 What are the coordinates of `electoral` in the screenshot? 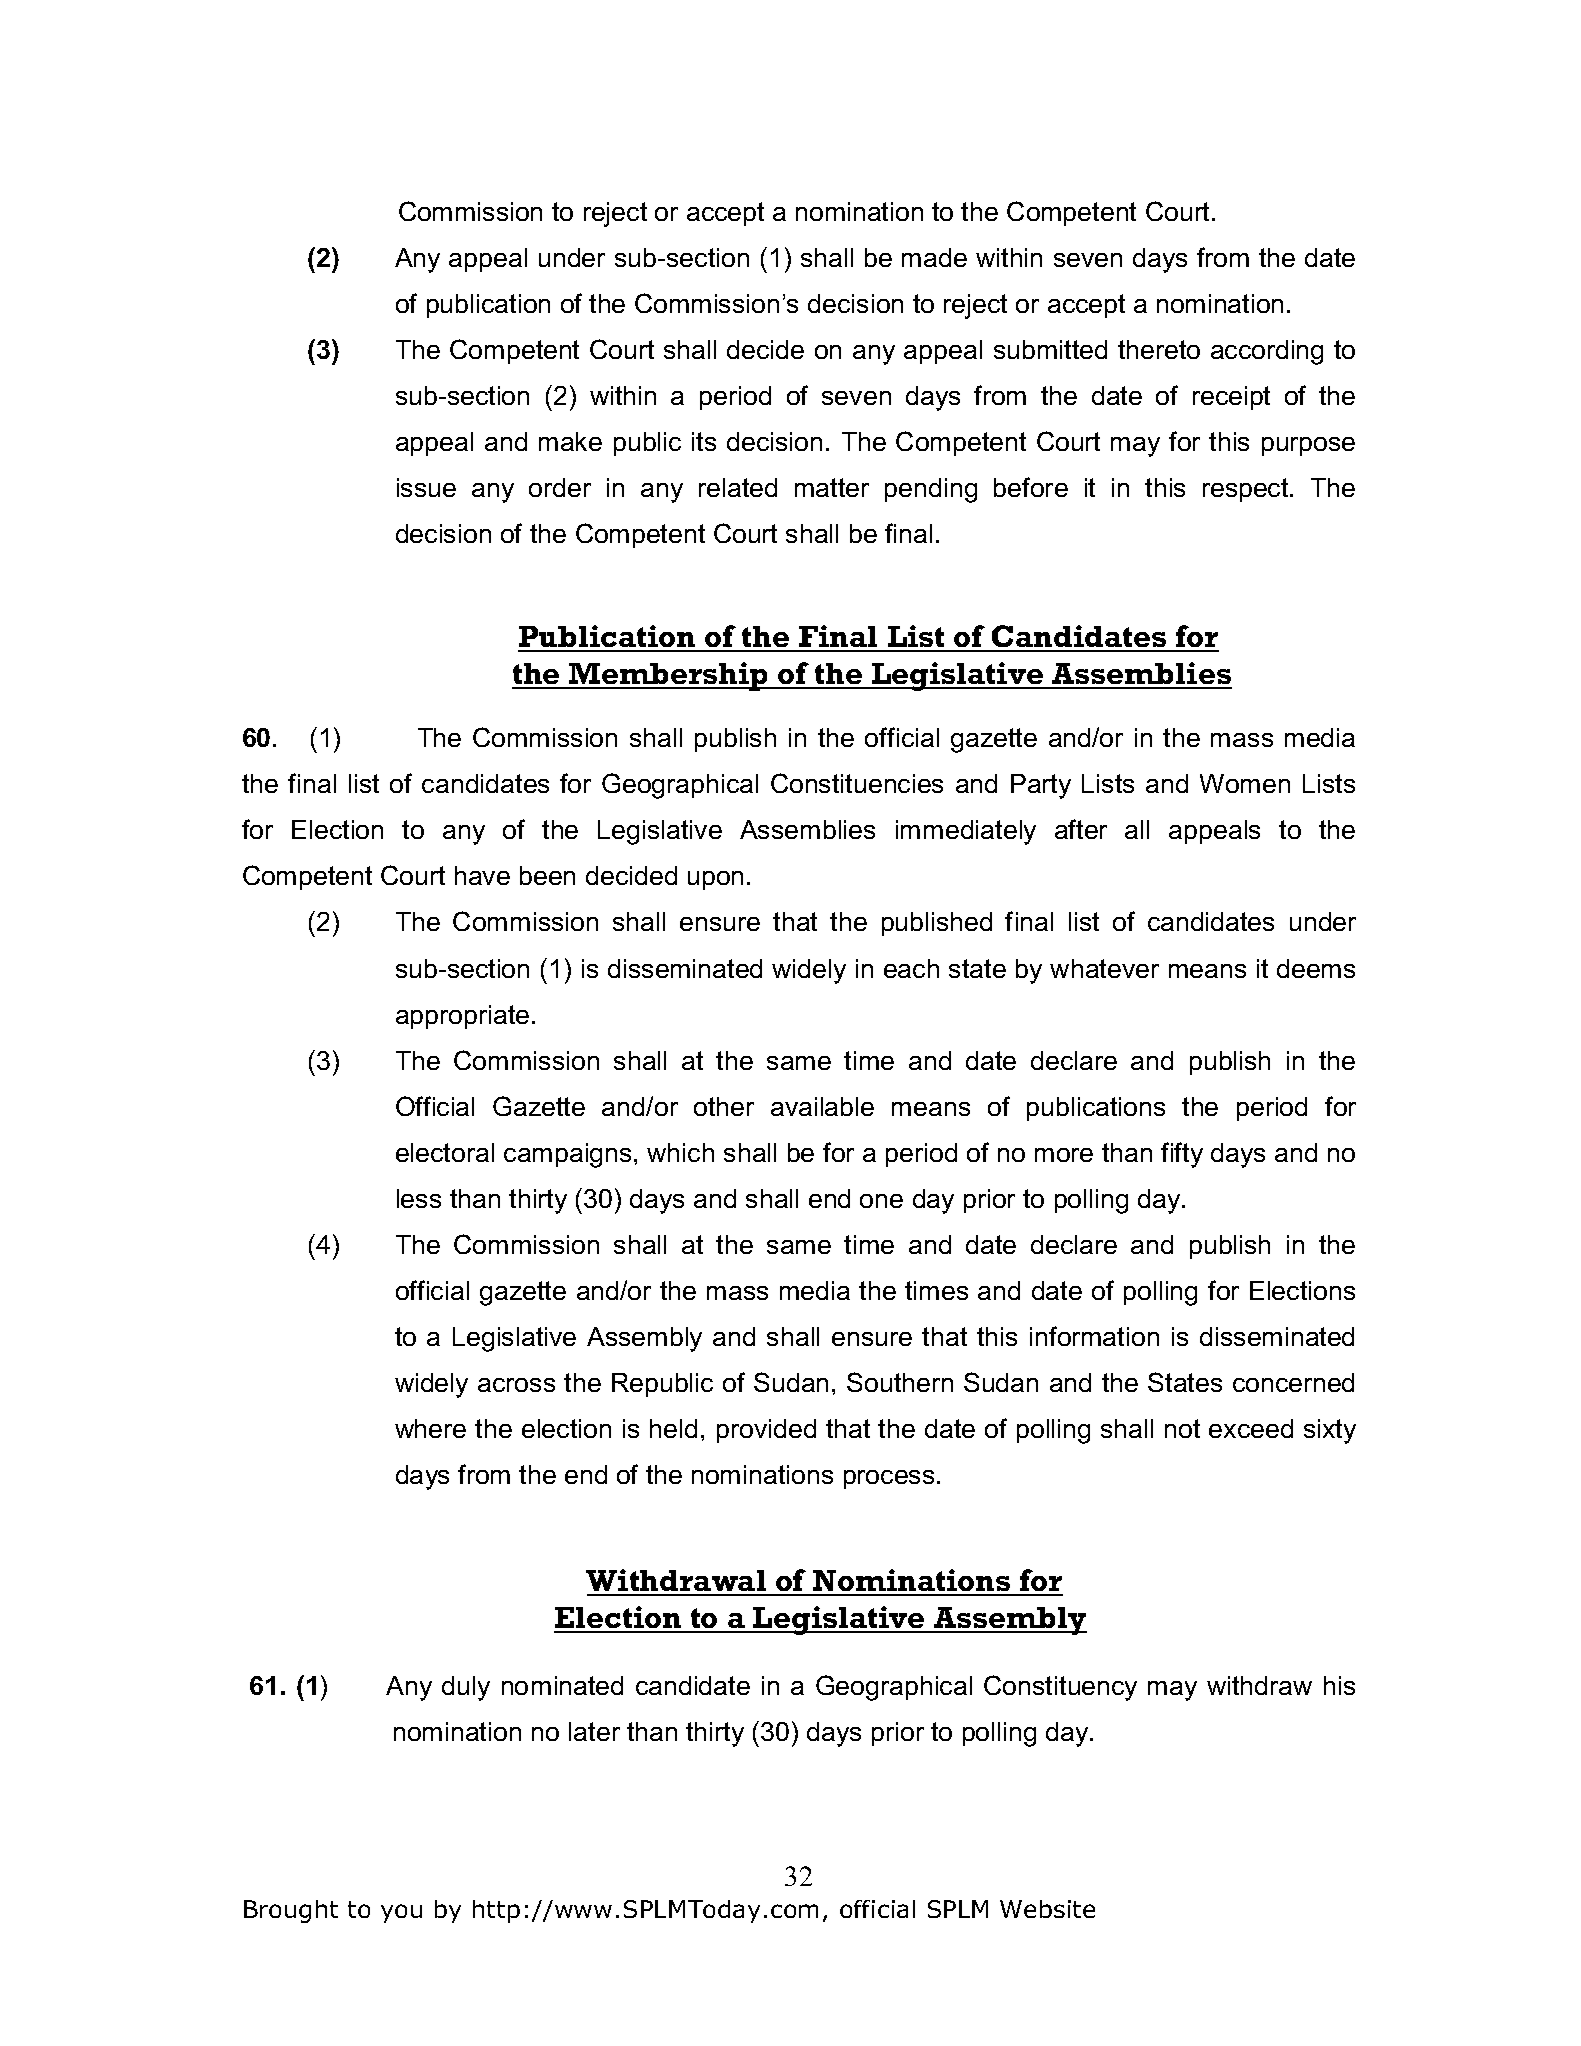 It's located at (445, 1152).
